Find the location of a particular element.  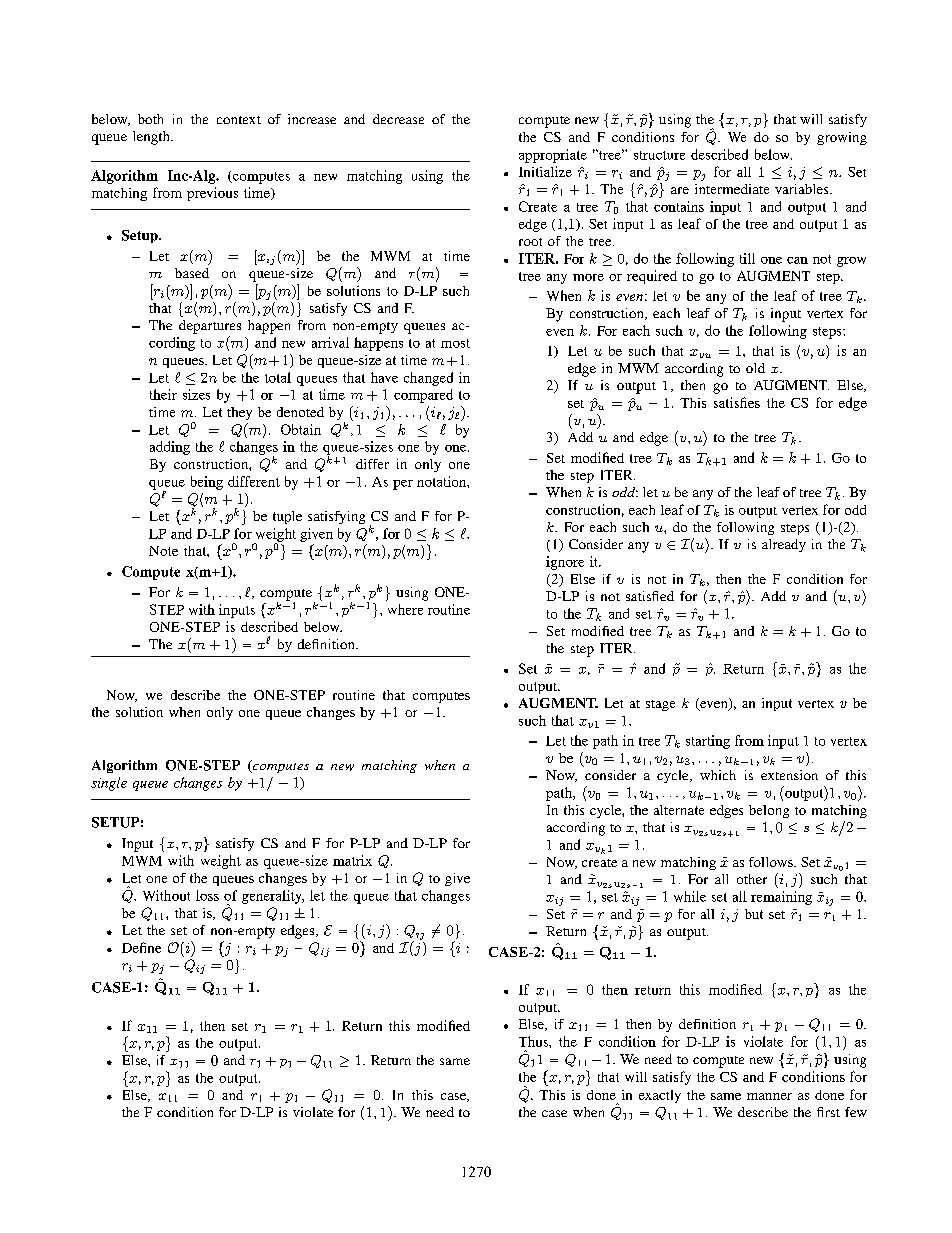

intermediate is located at coordinates (732, 189).
